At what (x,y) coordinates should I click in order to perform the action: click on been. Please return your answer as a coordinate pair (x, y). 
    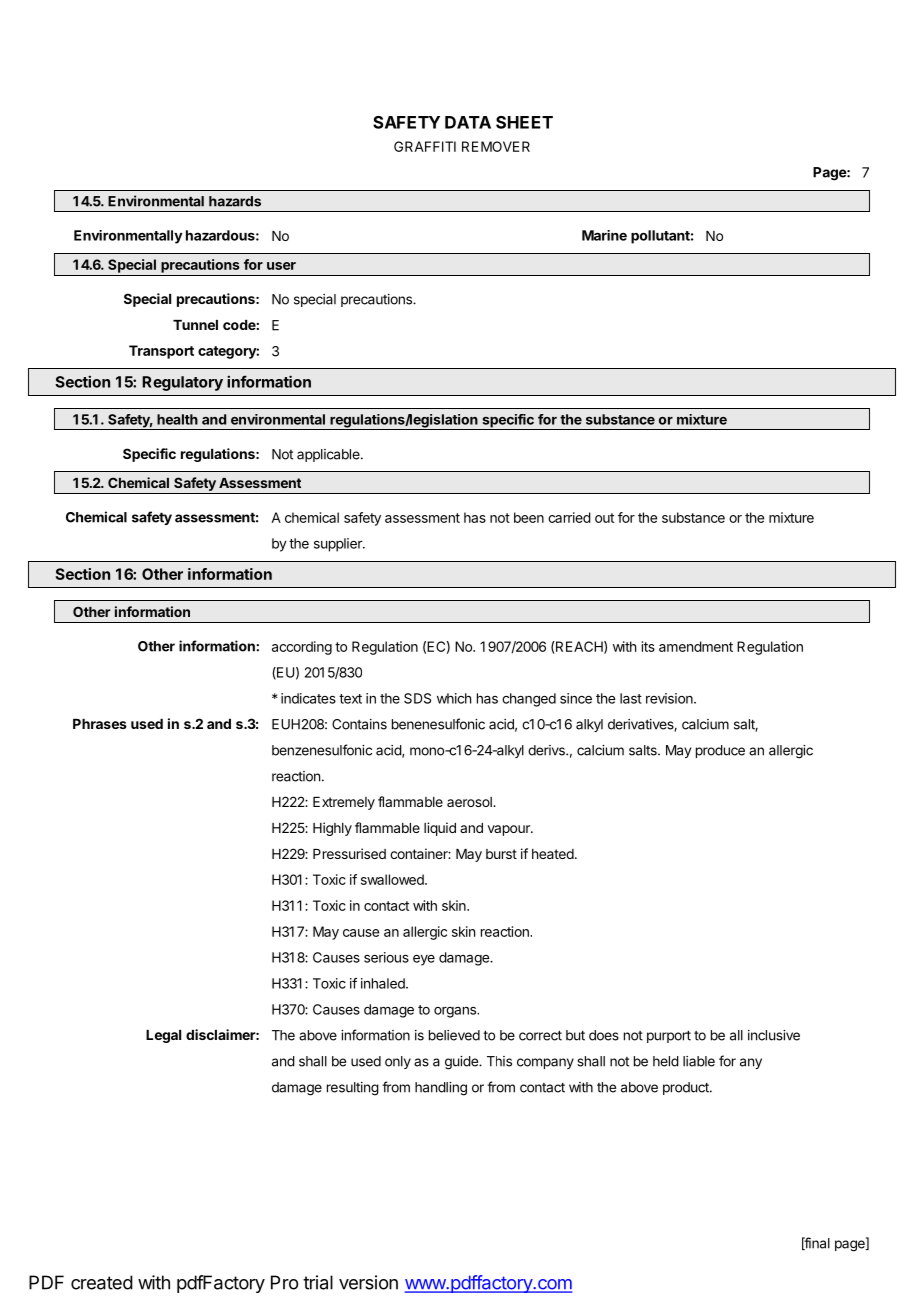
    Looking at the image, I should click on (529, 517).
